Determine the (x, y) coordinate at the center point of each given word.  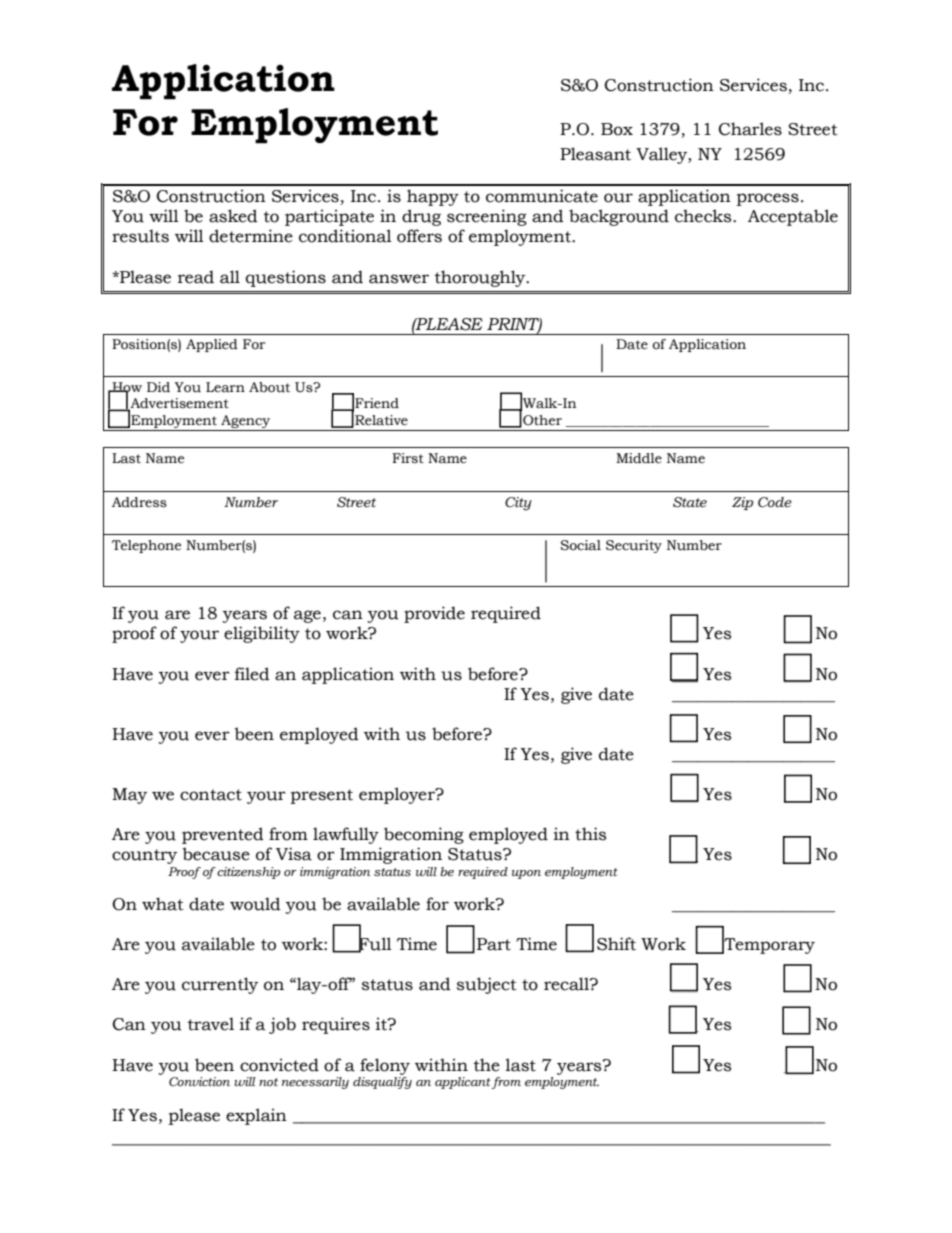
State (690, 502)
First (408, 458)
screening (487, 217)
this (590, 834)
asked (233, 216)
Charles (750, 129)
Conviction (199, 1081)
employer (398, 795)
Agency (246, 423)
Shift (616, 944)
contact (211, 795)
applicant (463, 1083)
